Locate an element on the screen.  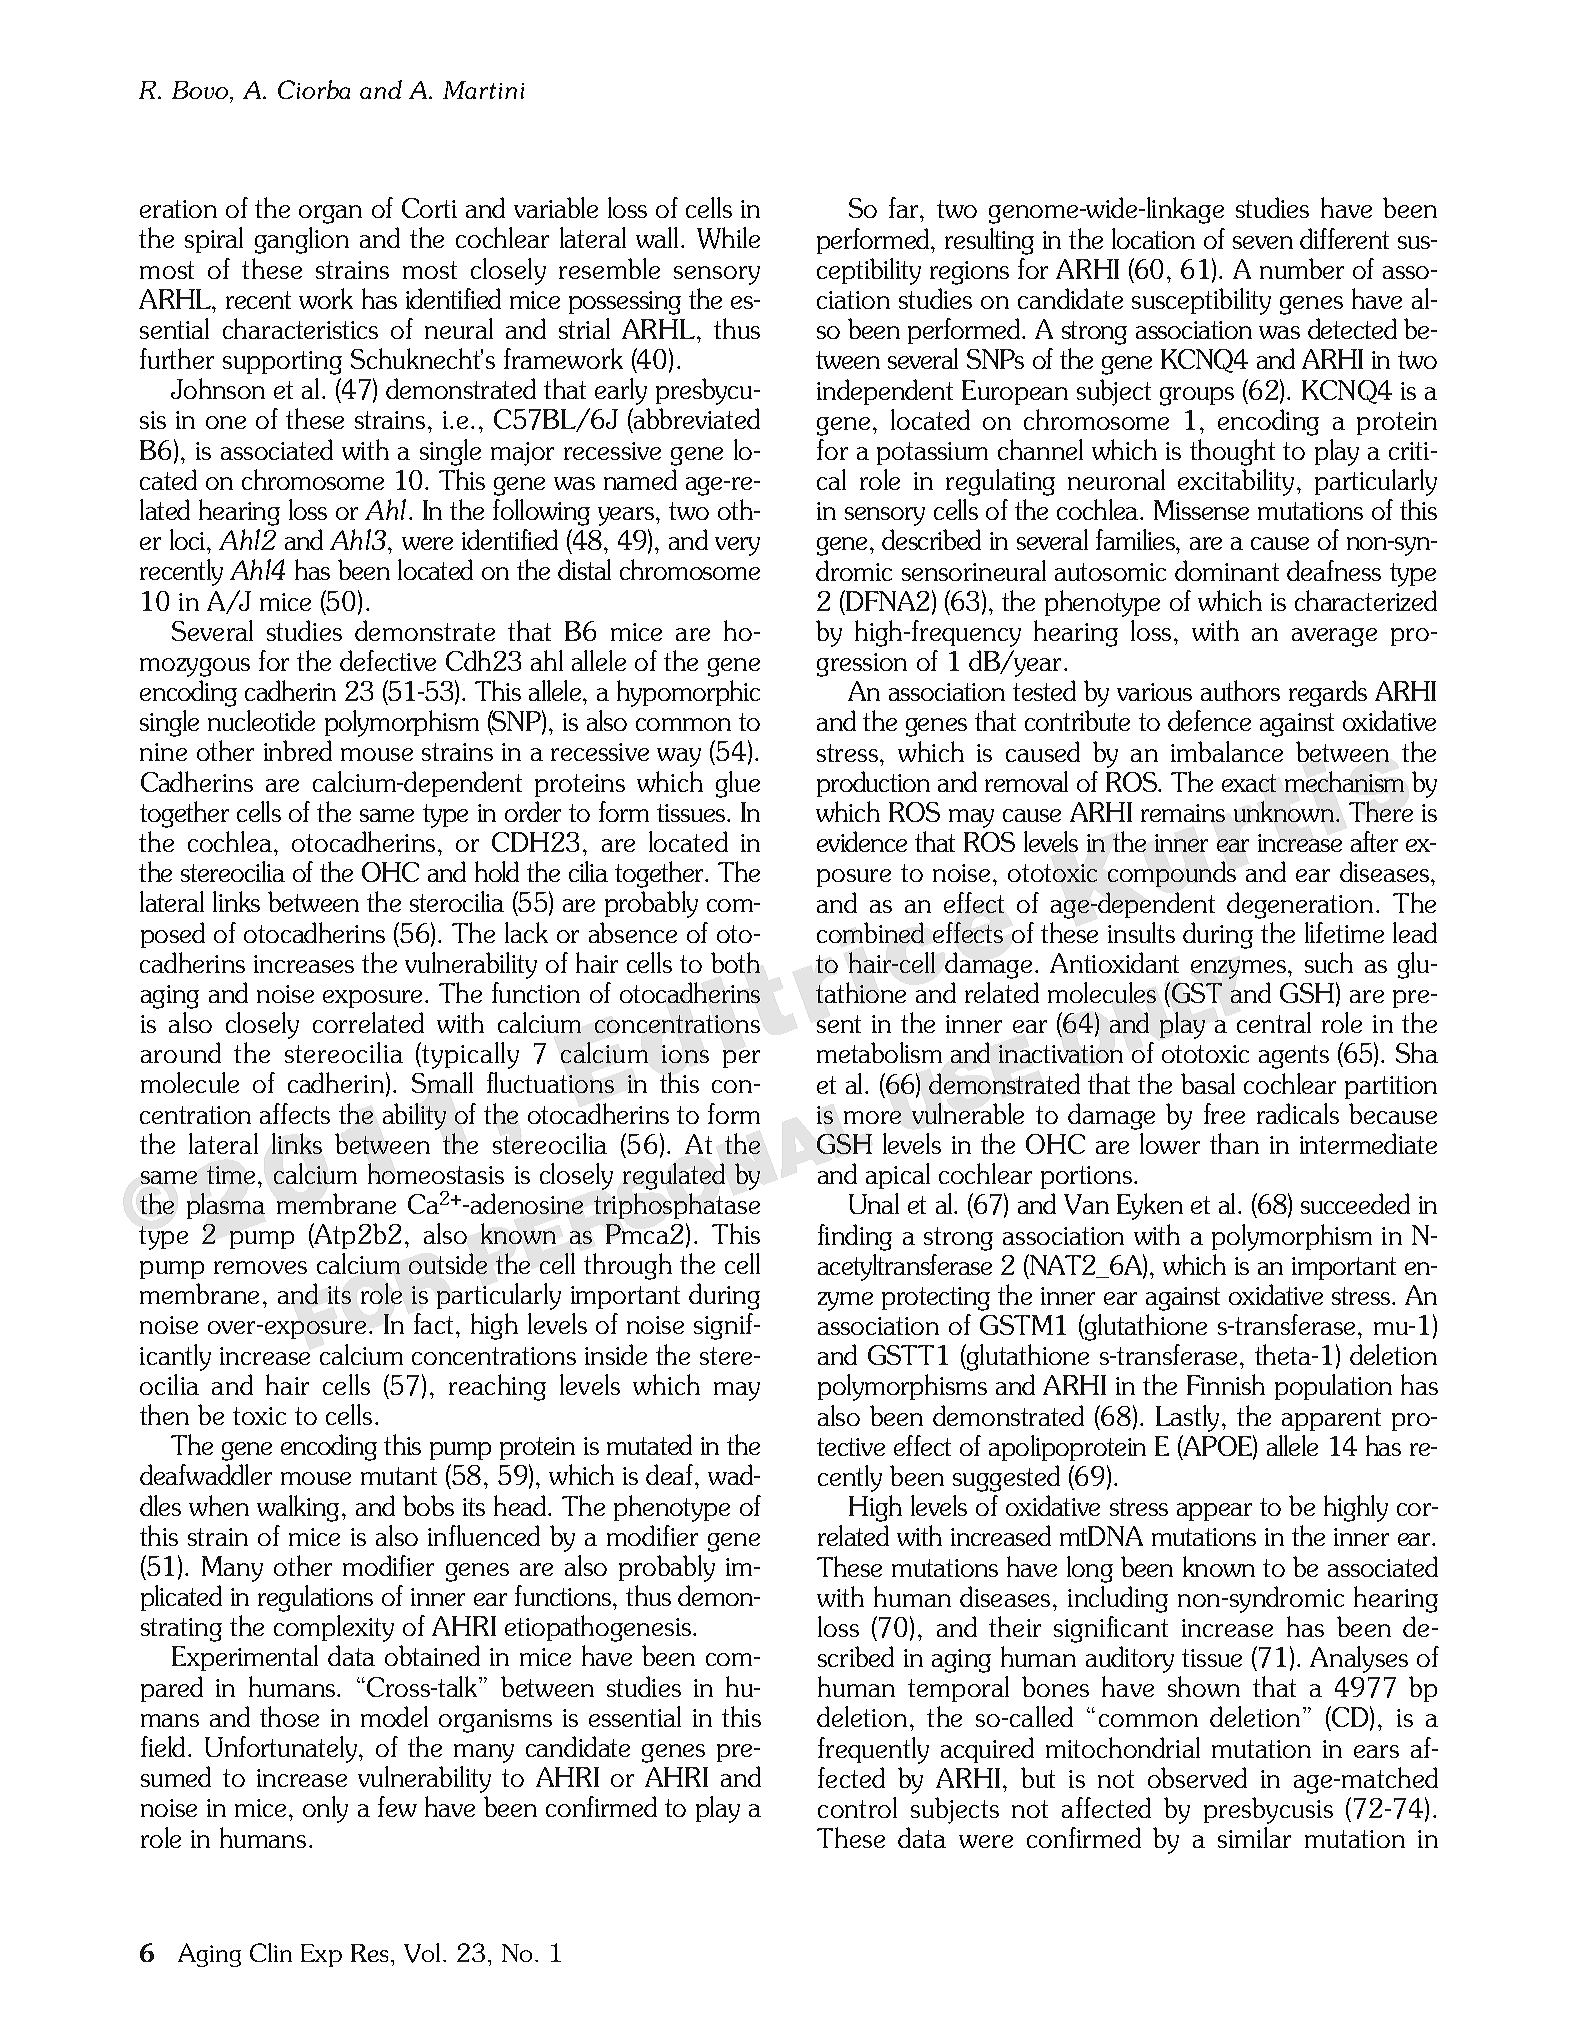
seven is located at coordinates (1263, 242).
